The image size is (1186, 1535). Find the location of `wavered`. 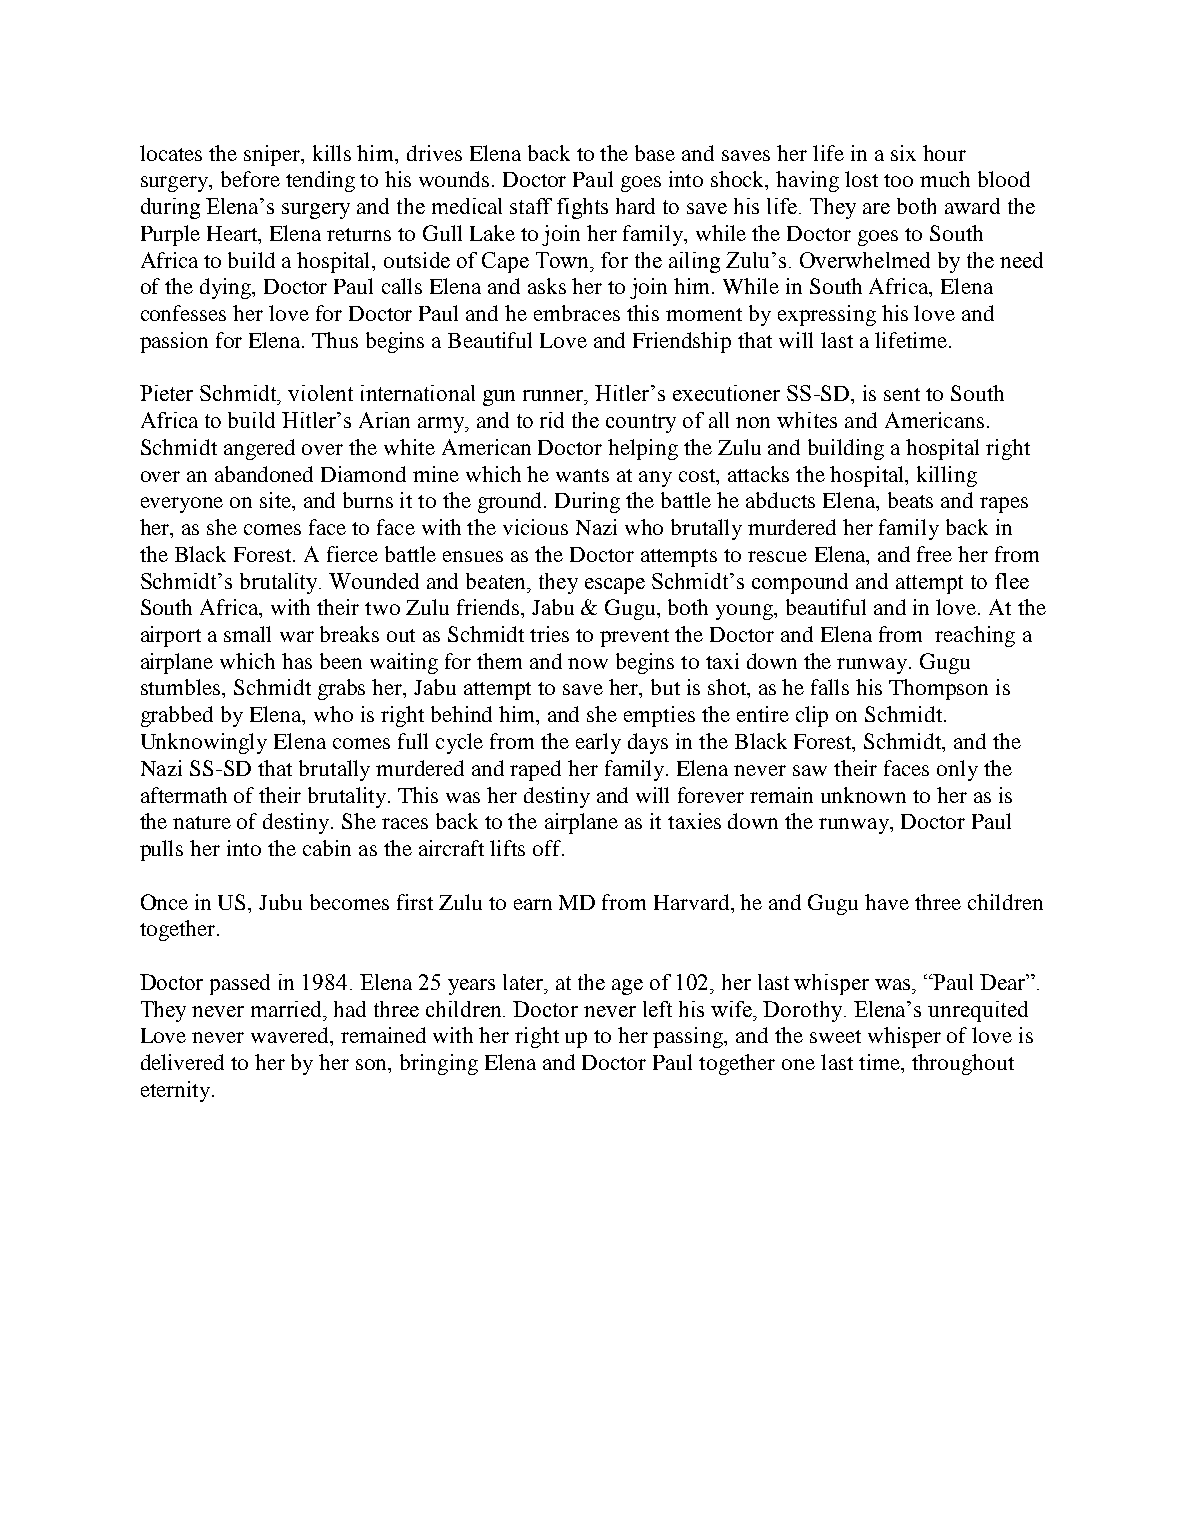

wavered is located at coordinates (291, 1035).
